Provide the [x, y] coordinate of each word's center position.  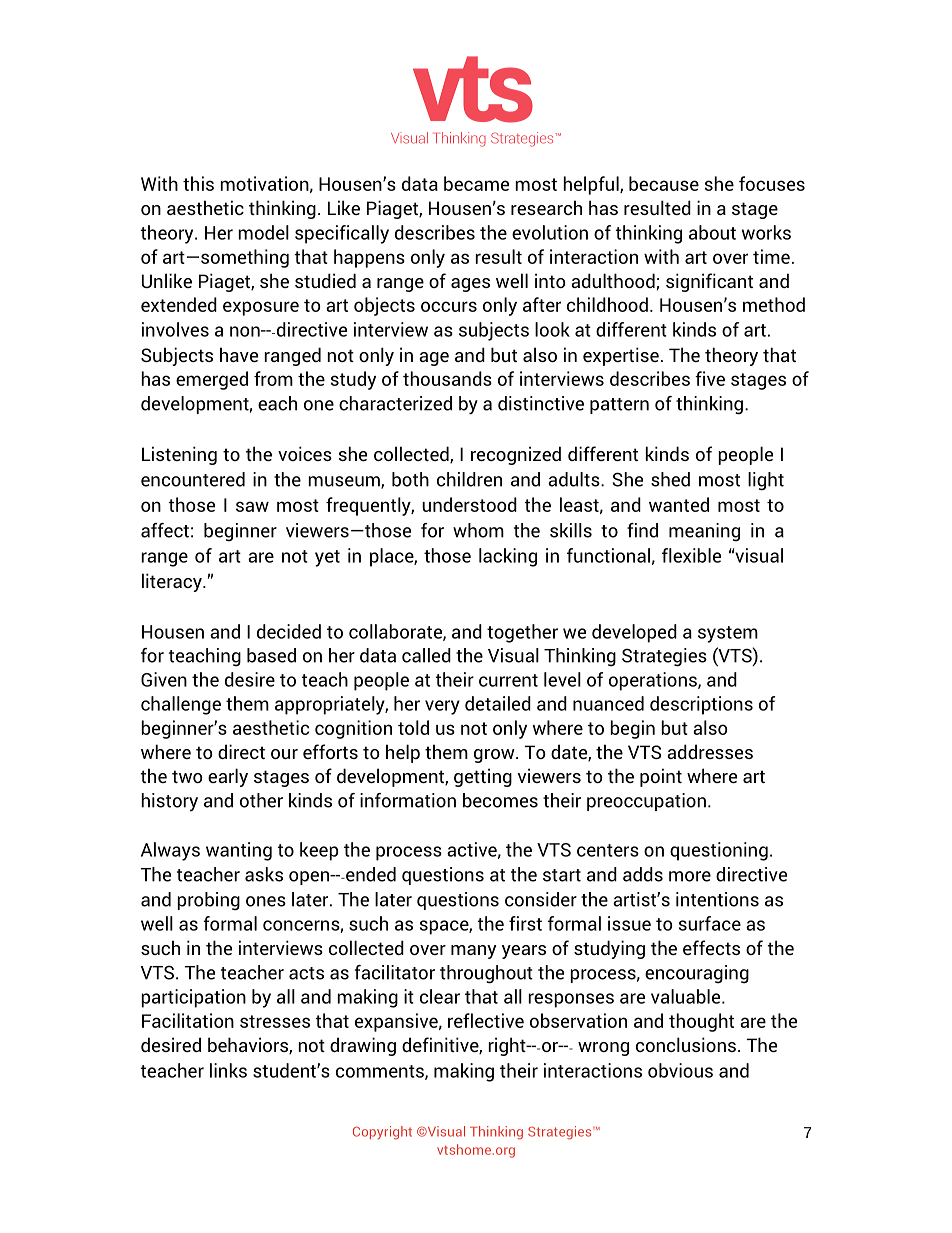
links [228, 1070]
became [476, 183]
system [728, 634]
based [271, 655]
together [522, 633]
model [263, 232]
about [712, 232]
